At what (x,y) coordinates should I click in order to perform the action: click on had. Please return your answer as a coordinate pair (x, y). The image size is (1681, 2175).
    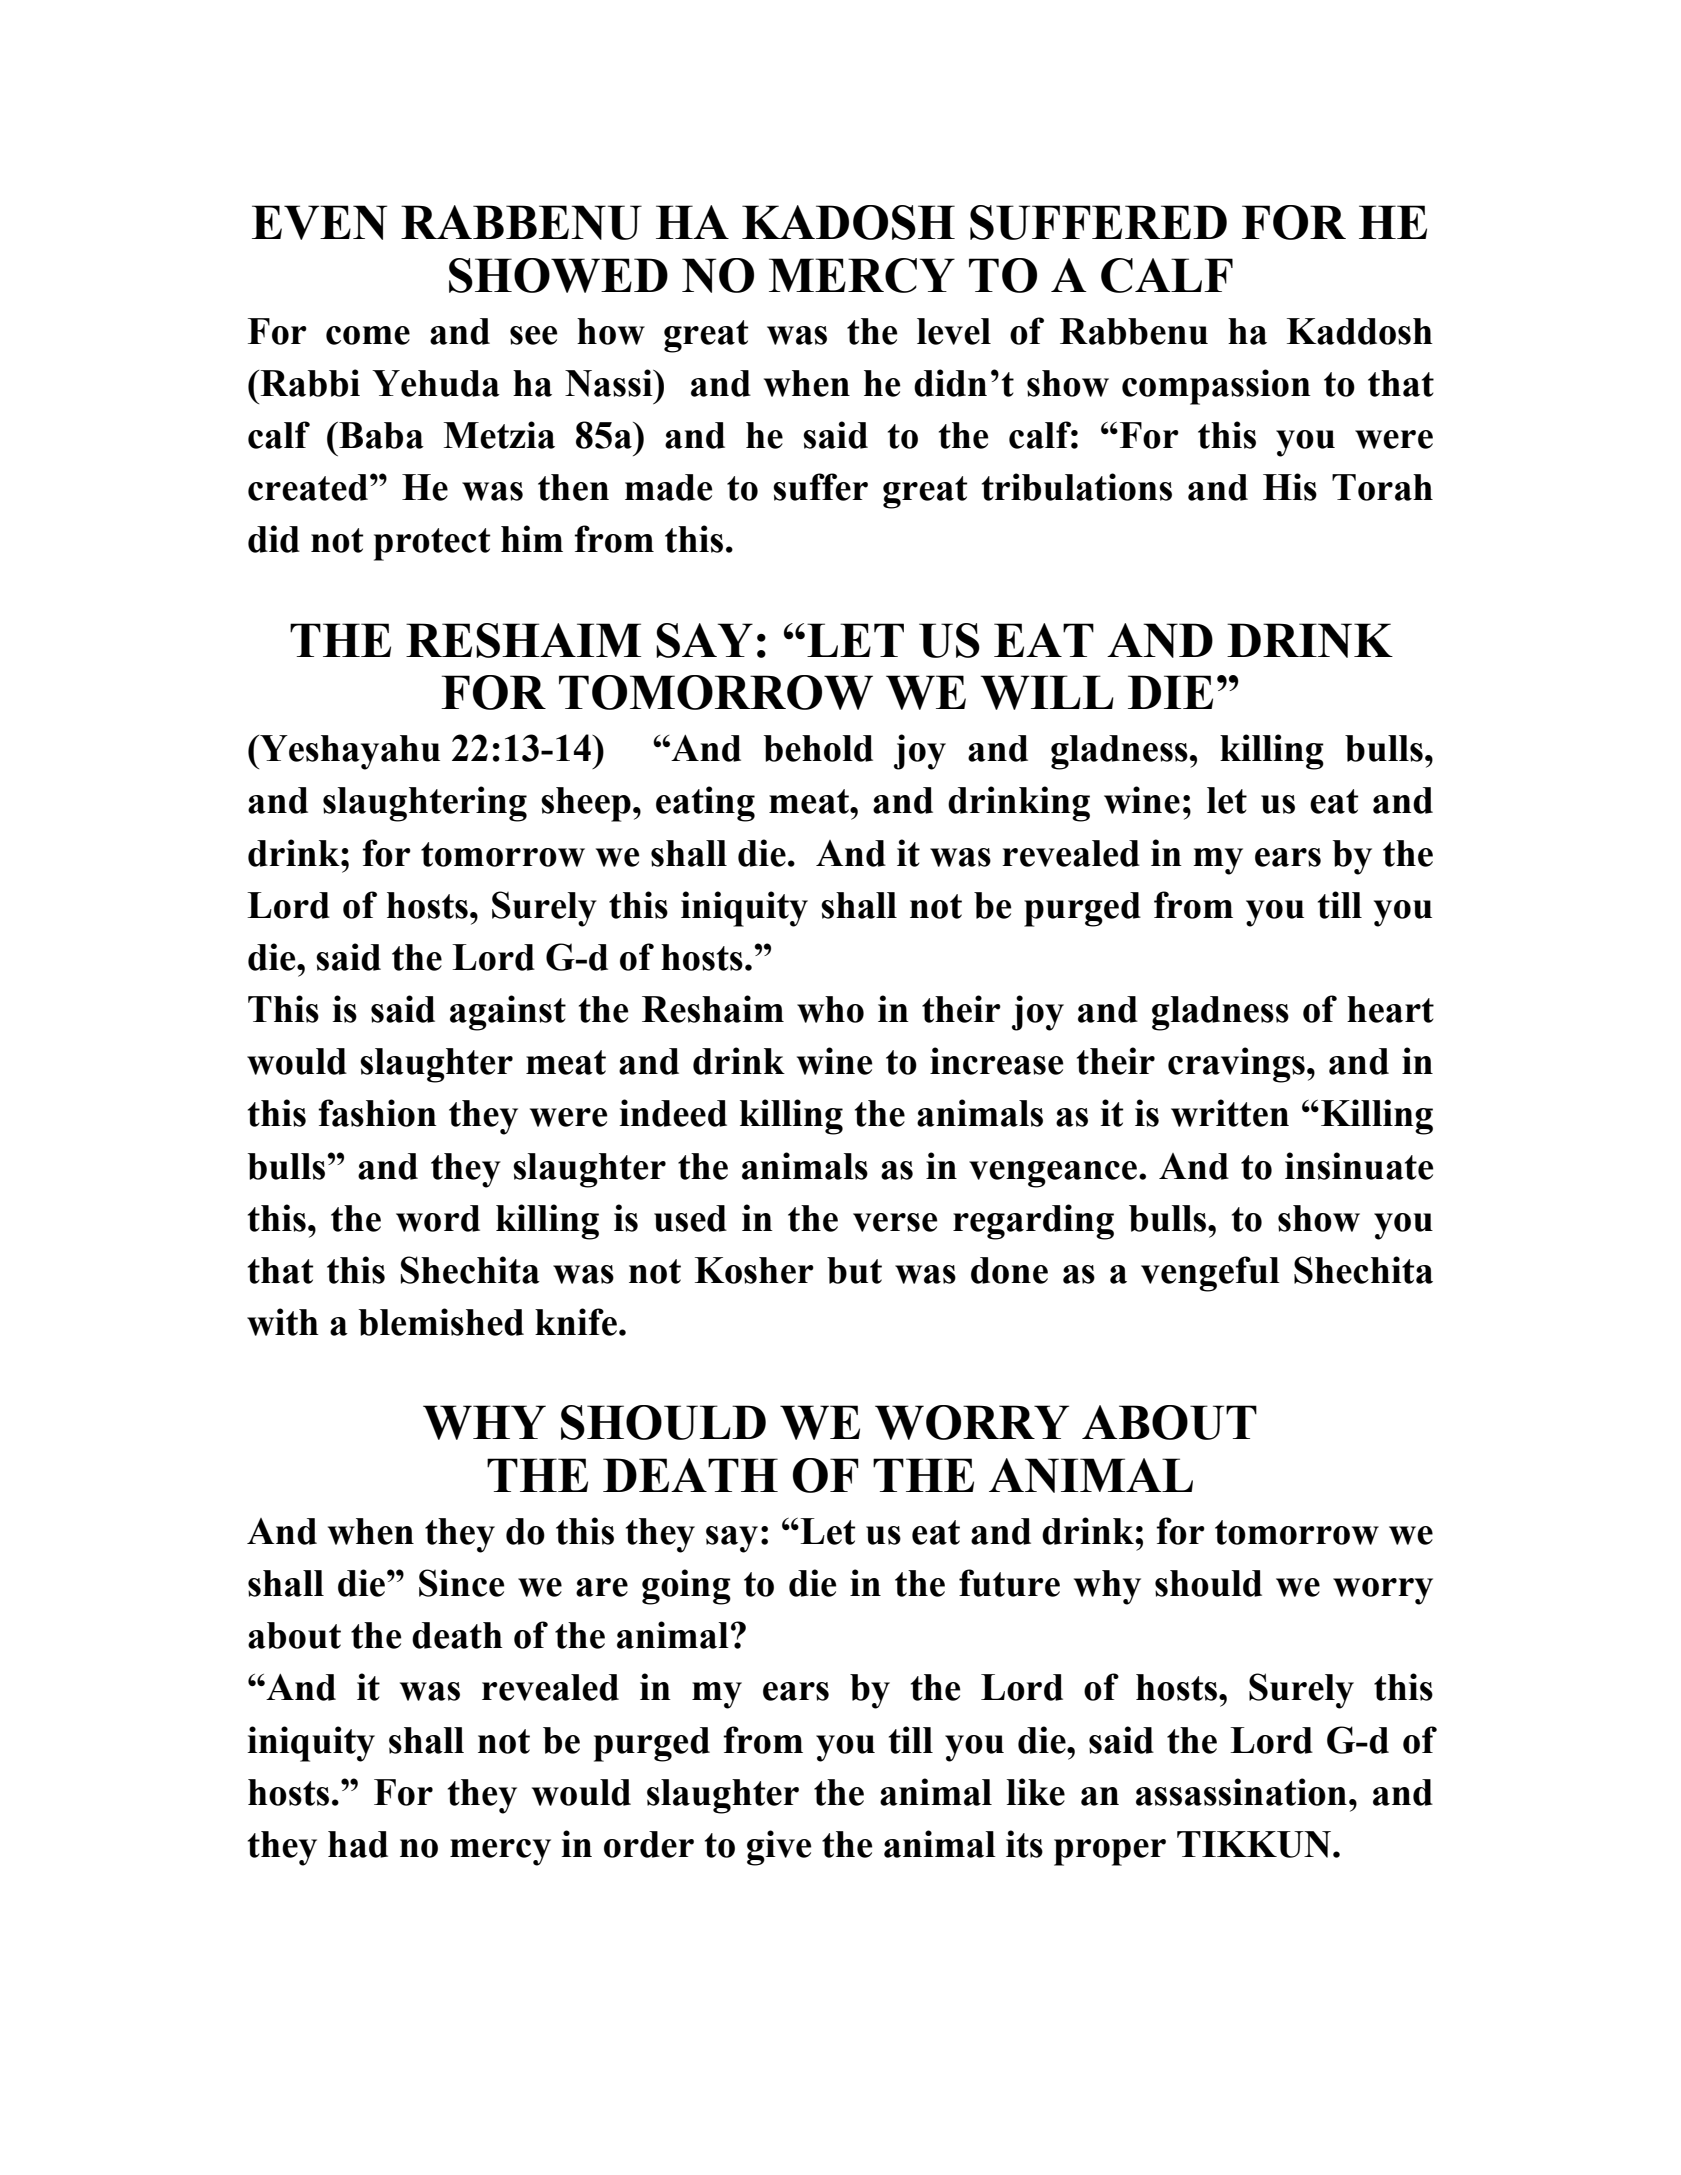
    Looking at the image, I should click on (358, 1844).
